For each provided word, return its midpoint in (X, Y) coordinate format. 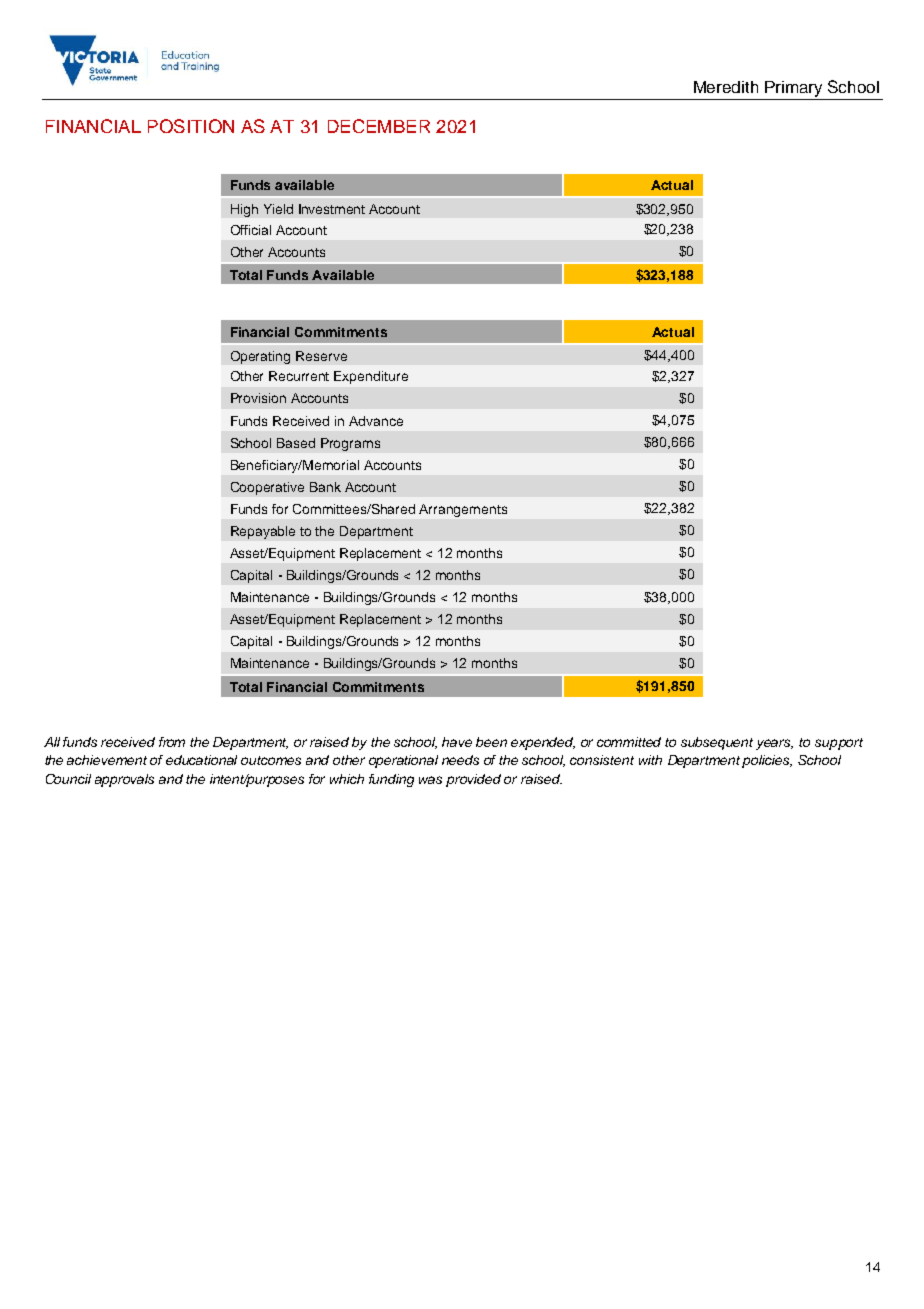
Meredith (726, 87)
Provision (258, 398)
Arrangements (463, 510)
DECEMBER (379, 126)
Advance (376, 421)
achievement (107, 760)
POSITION (191, 126)
